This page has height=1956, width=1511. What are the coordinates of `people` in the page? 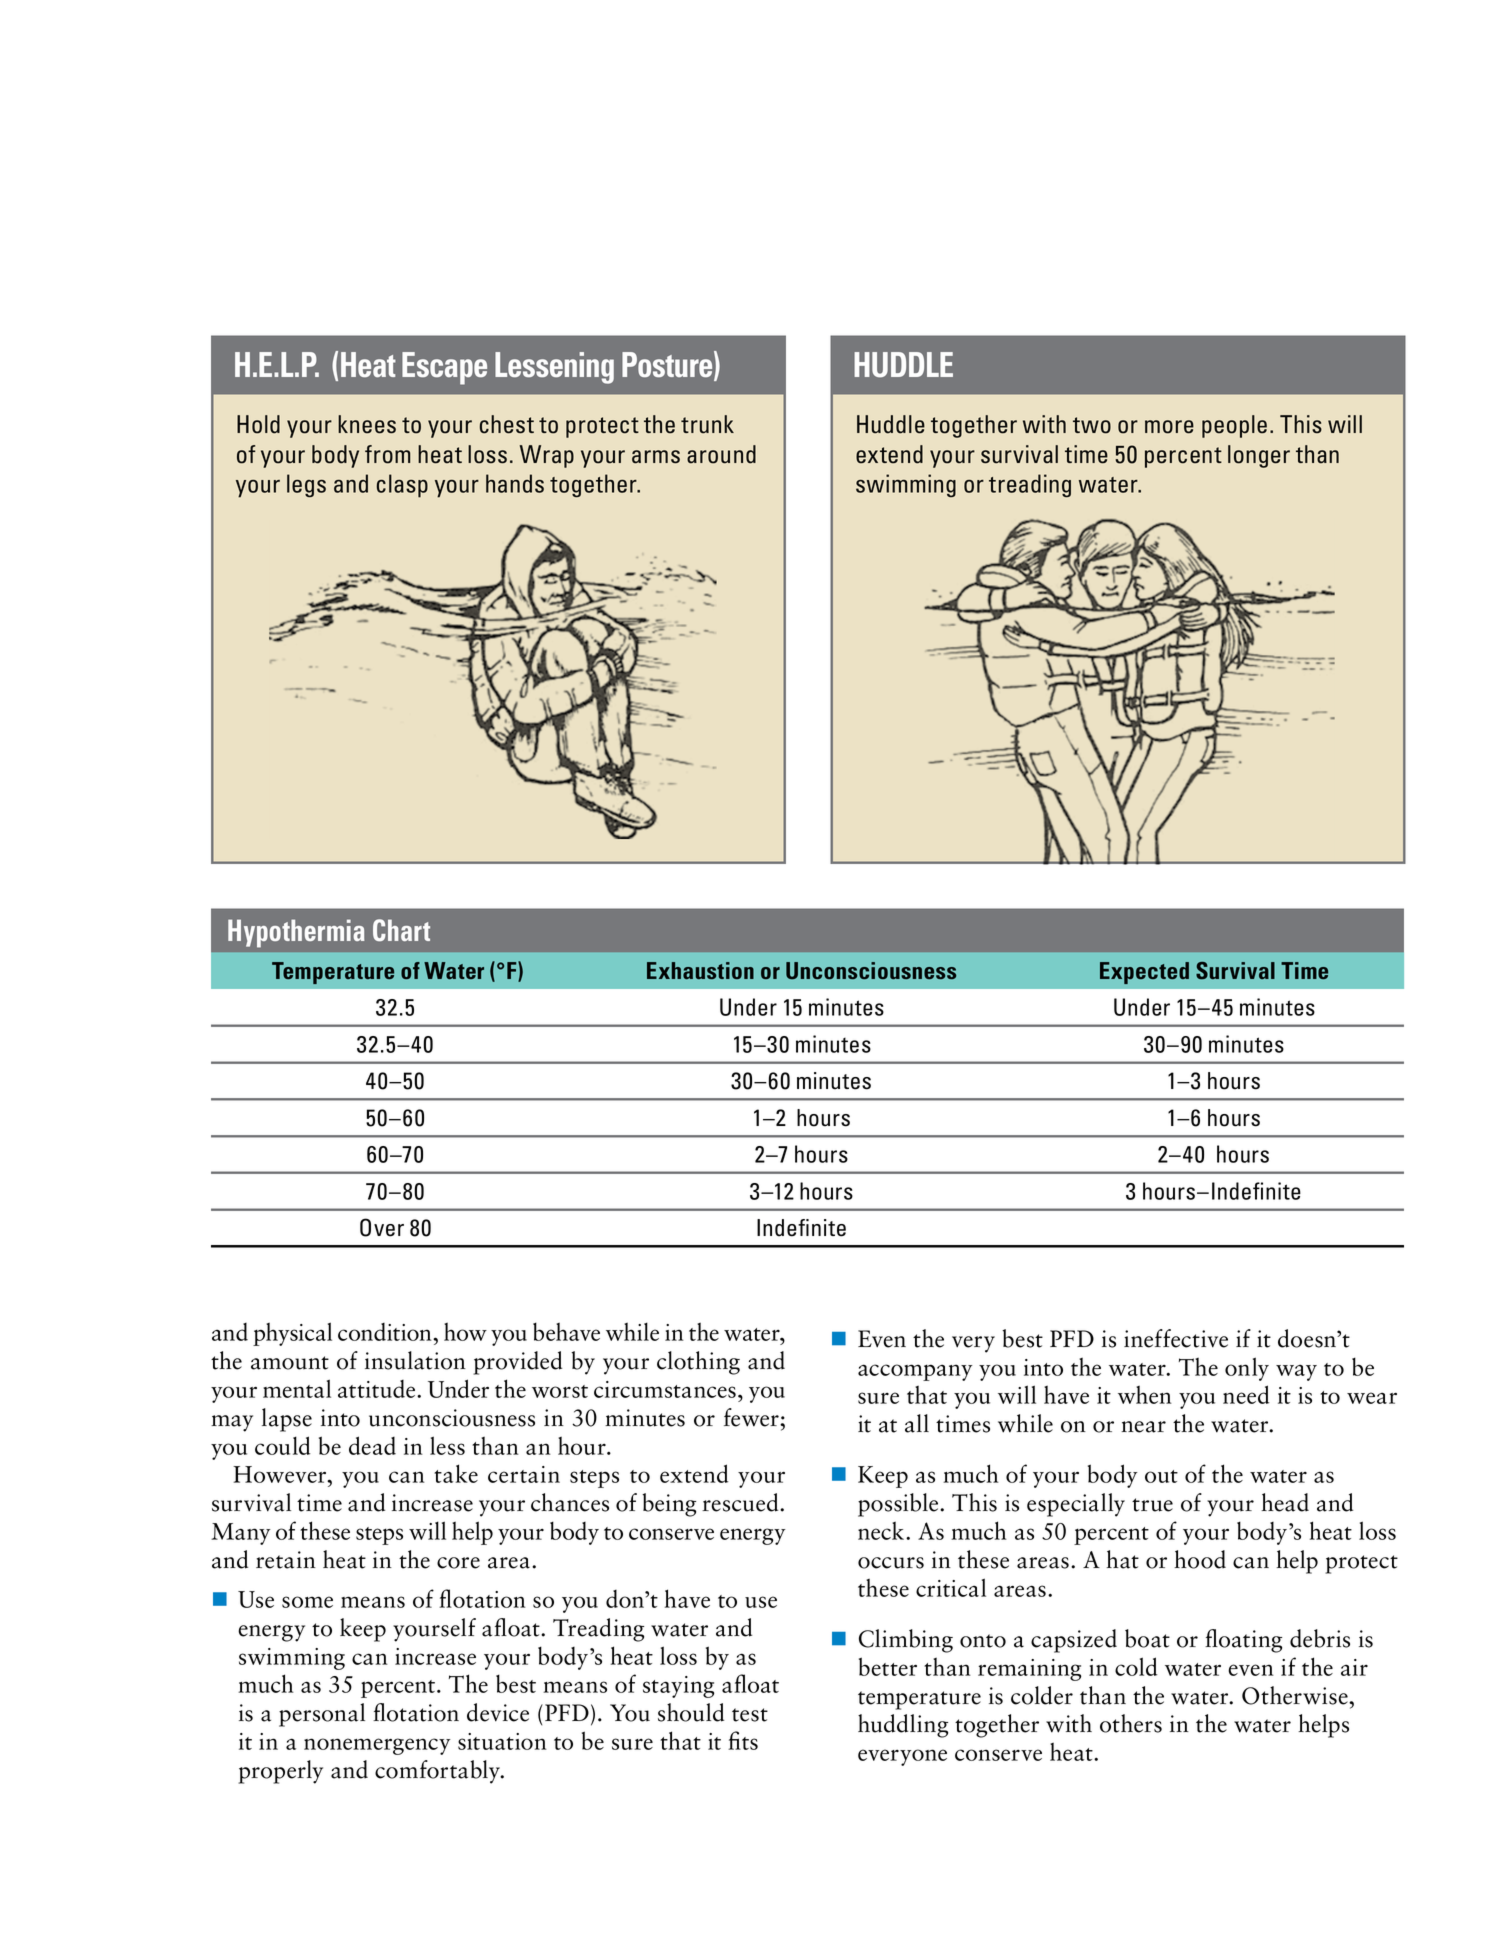 It's located at (1234, 426).
